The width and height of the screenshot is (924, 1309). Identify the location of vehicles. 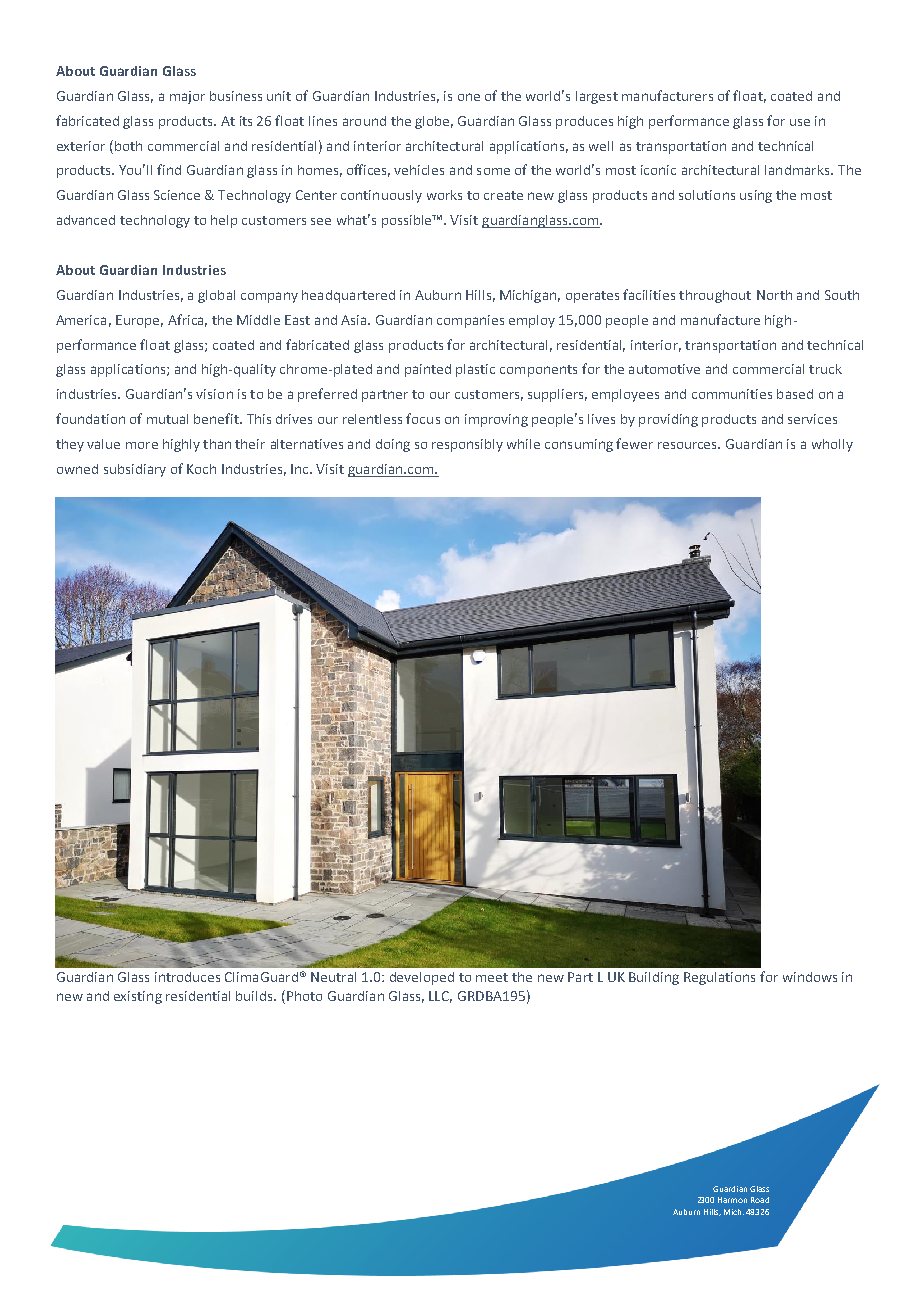
(419, 170).
